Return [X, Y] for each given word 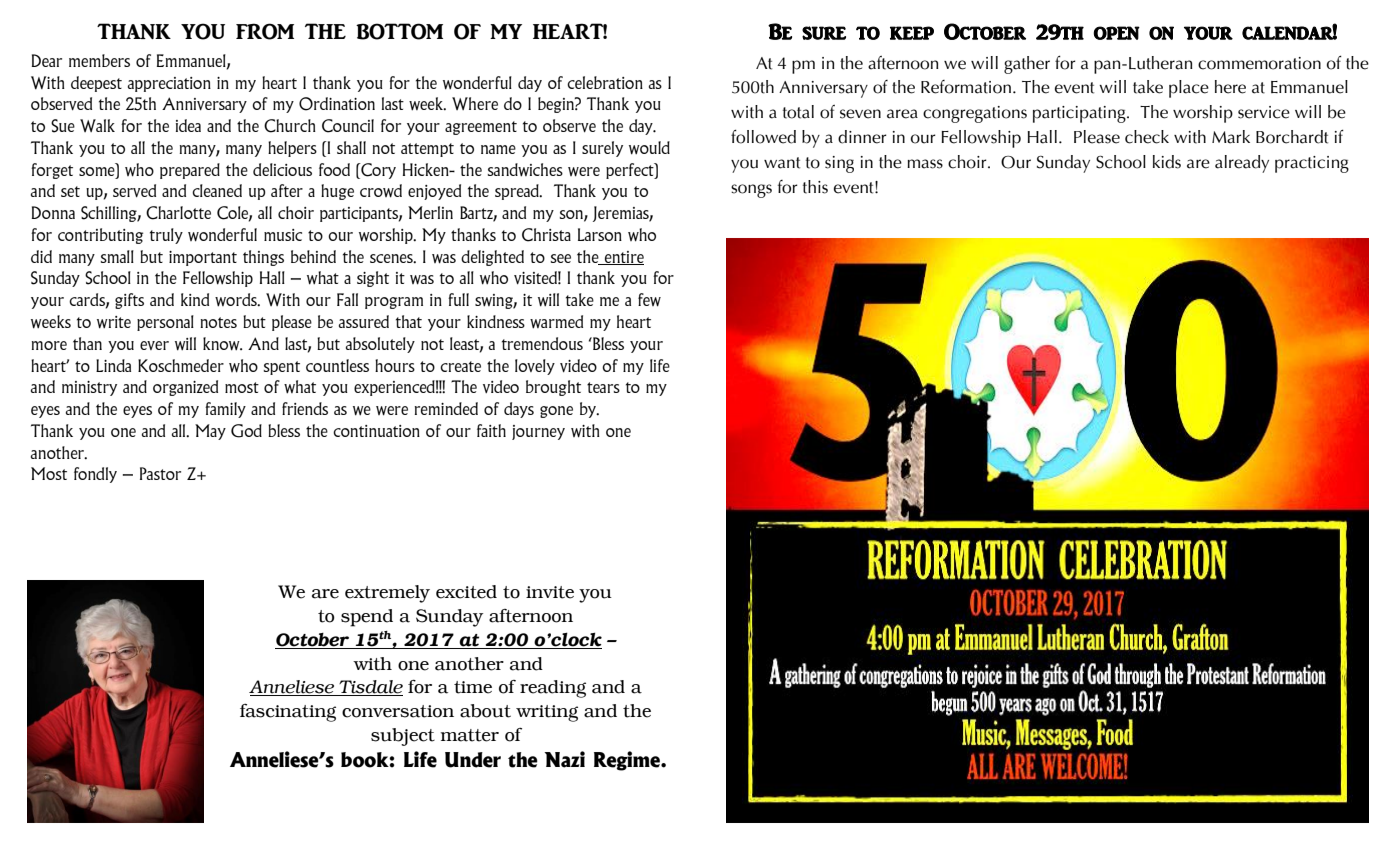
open [1116, 33]
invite [550, 592]
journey [538, 432]
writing [547, 713]
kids [1167, 162]
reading [553, 689]
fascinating [288, 713]
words [237, 300]
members [99, 60]
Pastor [160, 473]
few [649, 300]
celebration [605, 82]
